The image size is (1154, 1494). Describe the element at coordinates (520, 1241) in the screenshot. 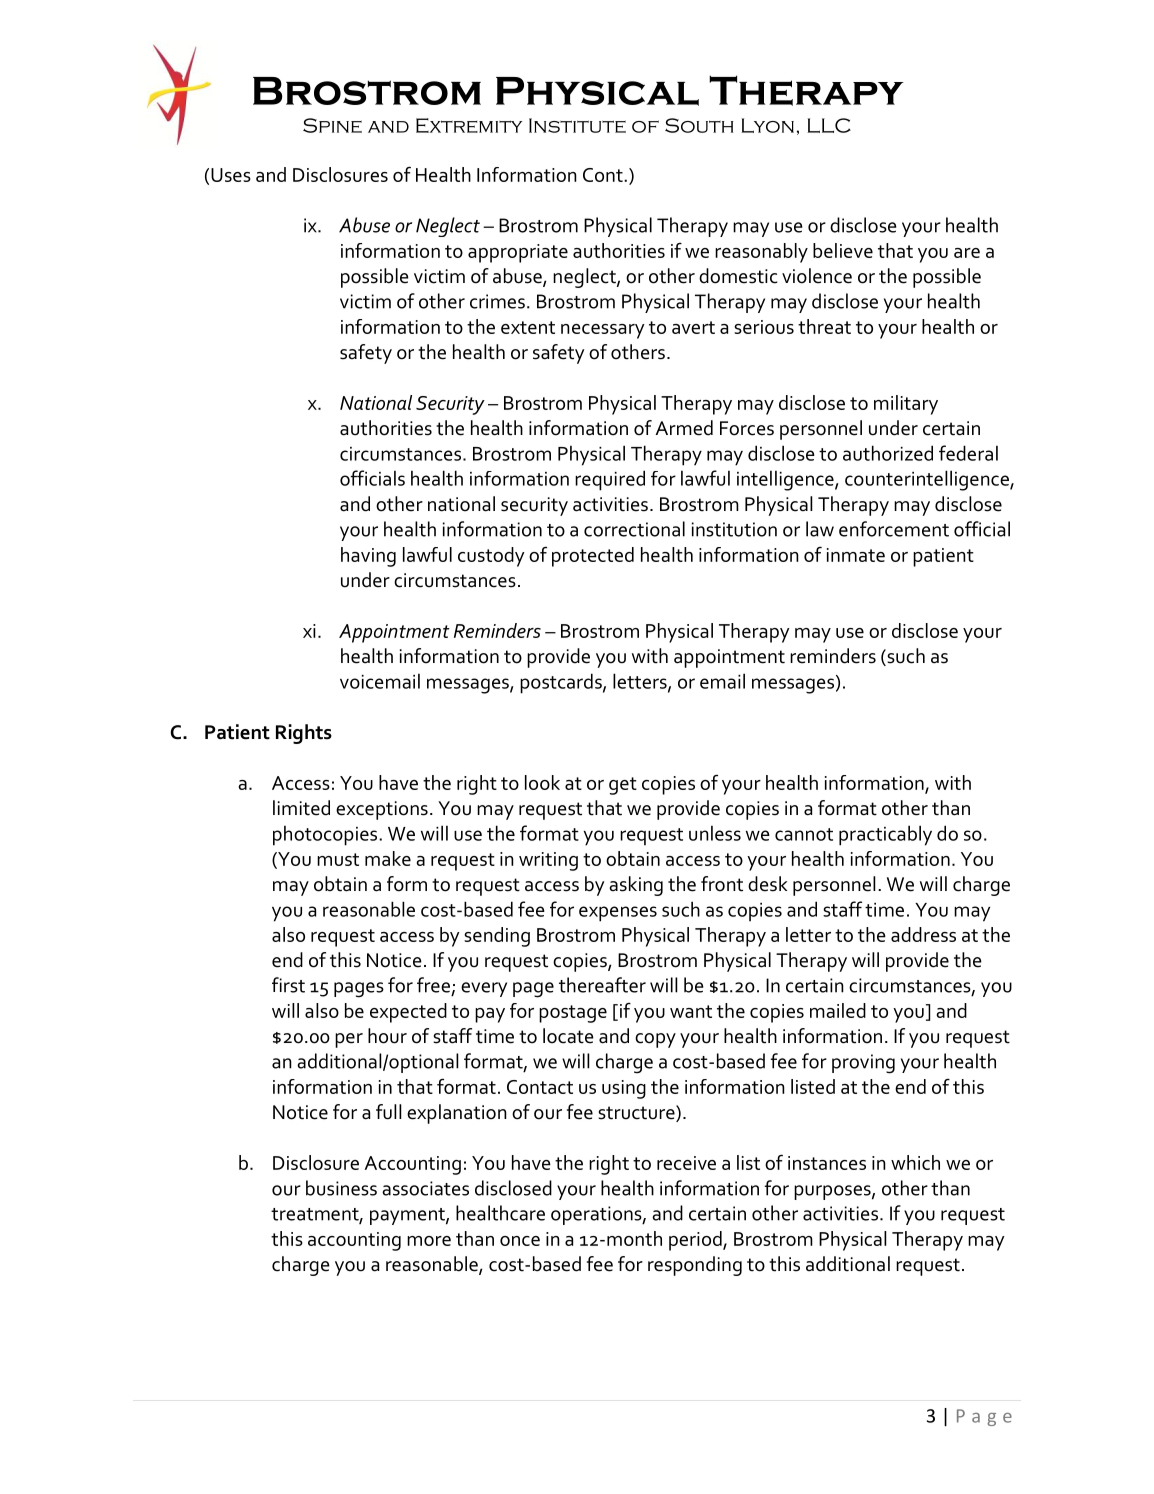

I see `once` at that location.
